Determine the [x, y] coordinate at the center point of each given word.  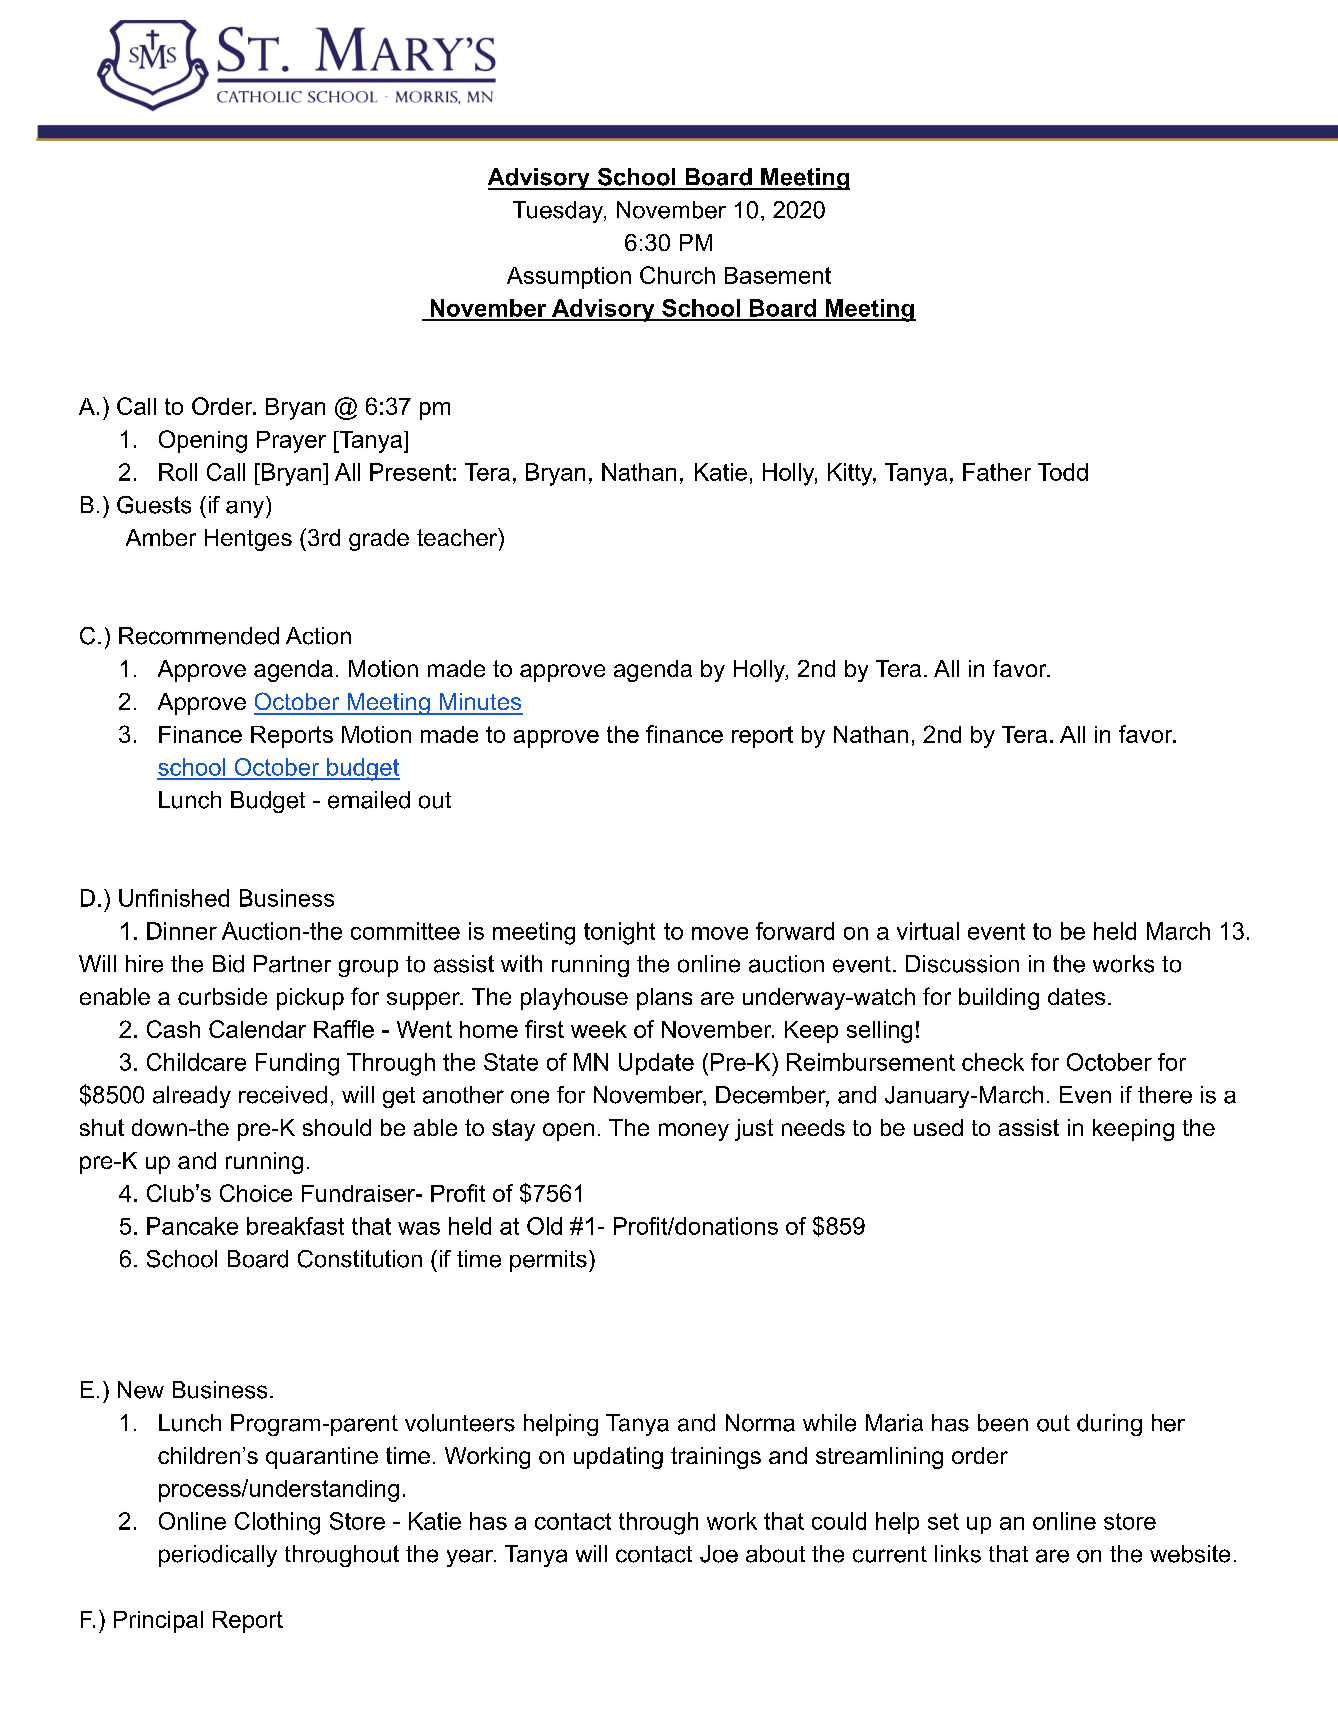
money [694, 1132]
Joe [719, 1554]
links [958, 1554]
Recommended [199, 636]
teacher [458, 537]
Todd [1063, 472]
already [192, 1097]
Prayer [291, 442]
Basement [778, 275]
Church [677, 275]
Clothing [277, 1523]
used [938, 1127]
